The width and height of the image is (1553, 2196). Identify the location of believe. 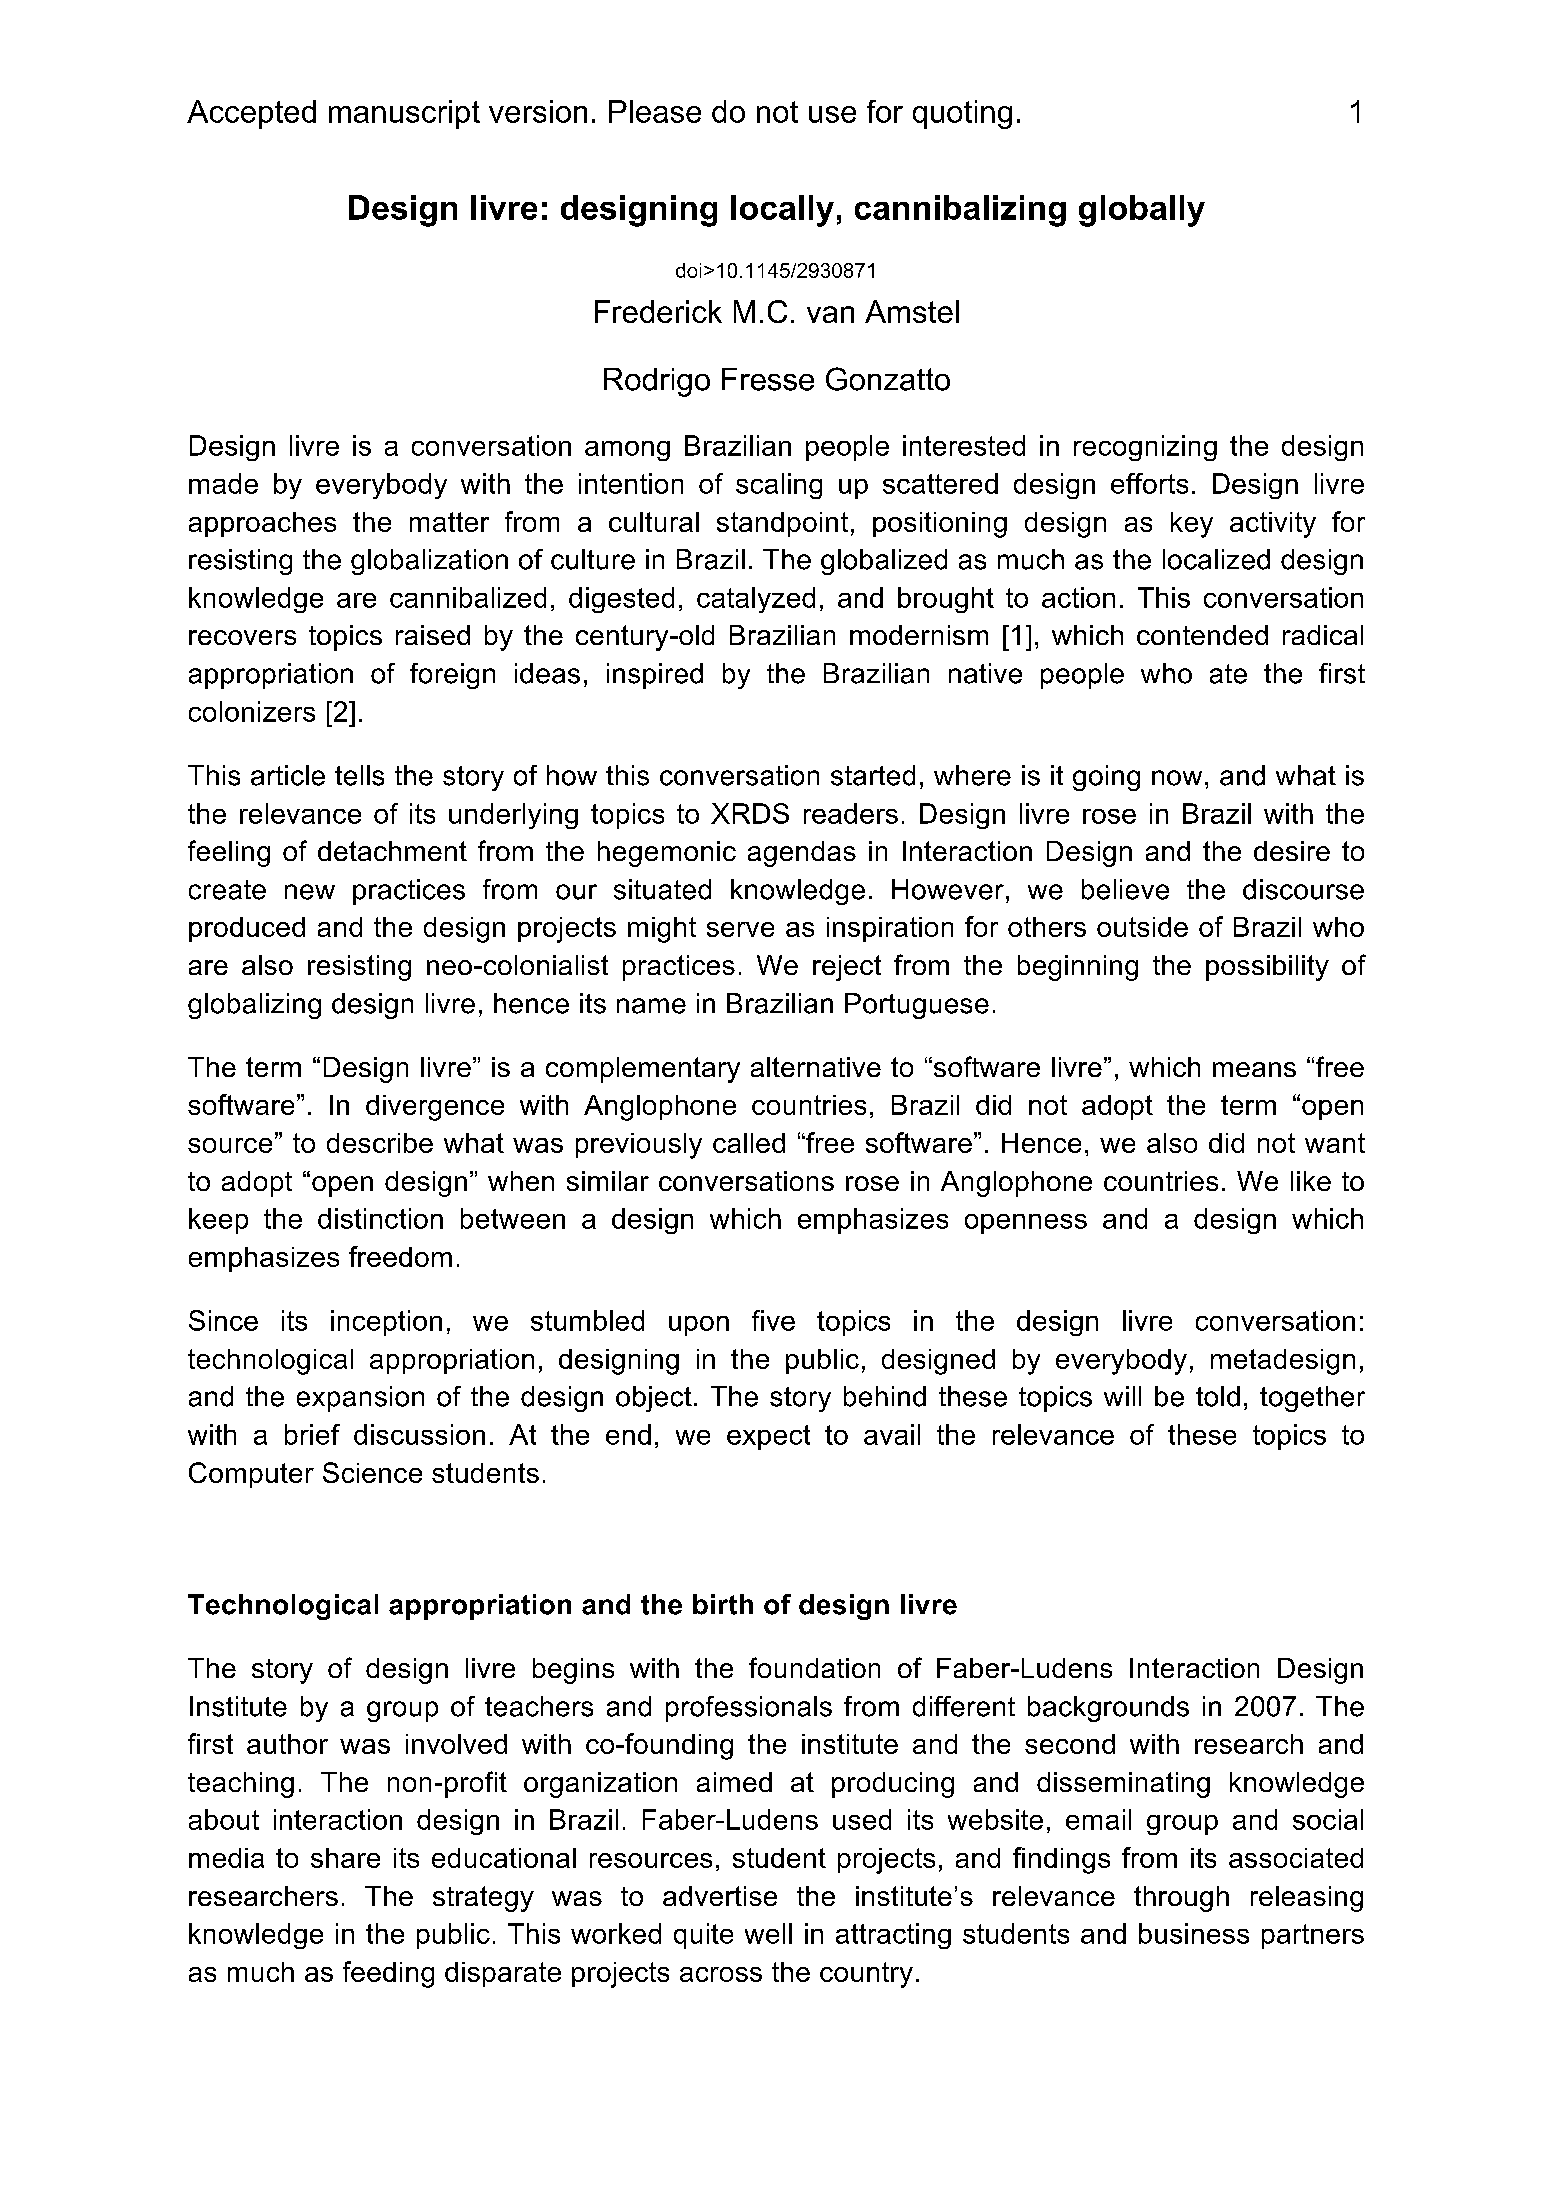
(1125, 889).
